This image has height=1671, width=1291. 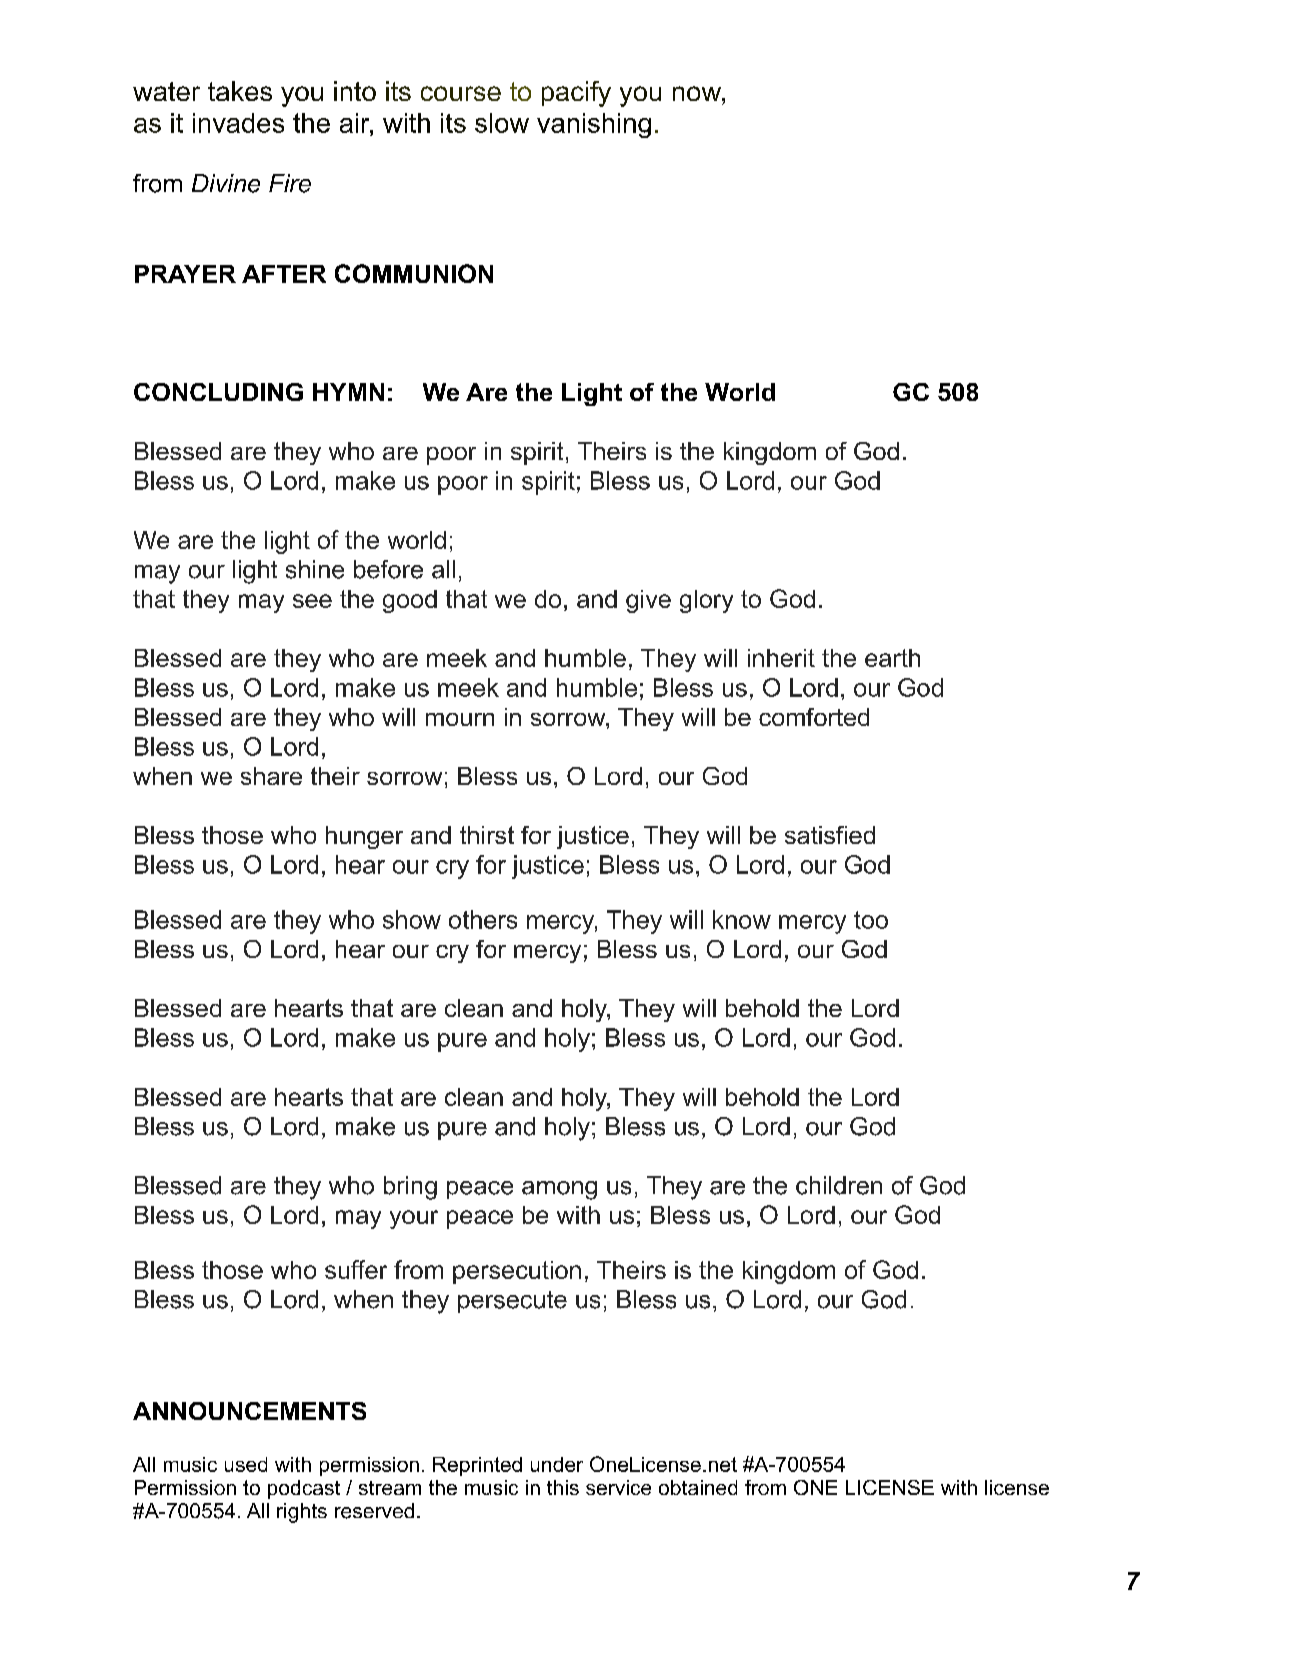 I want to click on share, so click(x=271, y=776).
